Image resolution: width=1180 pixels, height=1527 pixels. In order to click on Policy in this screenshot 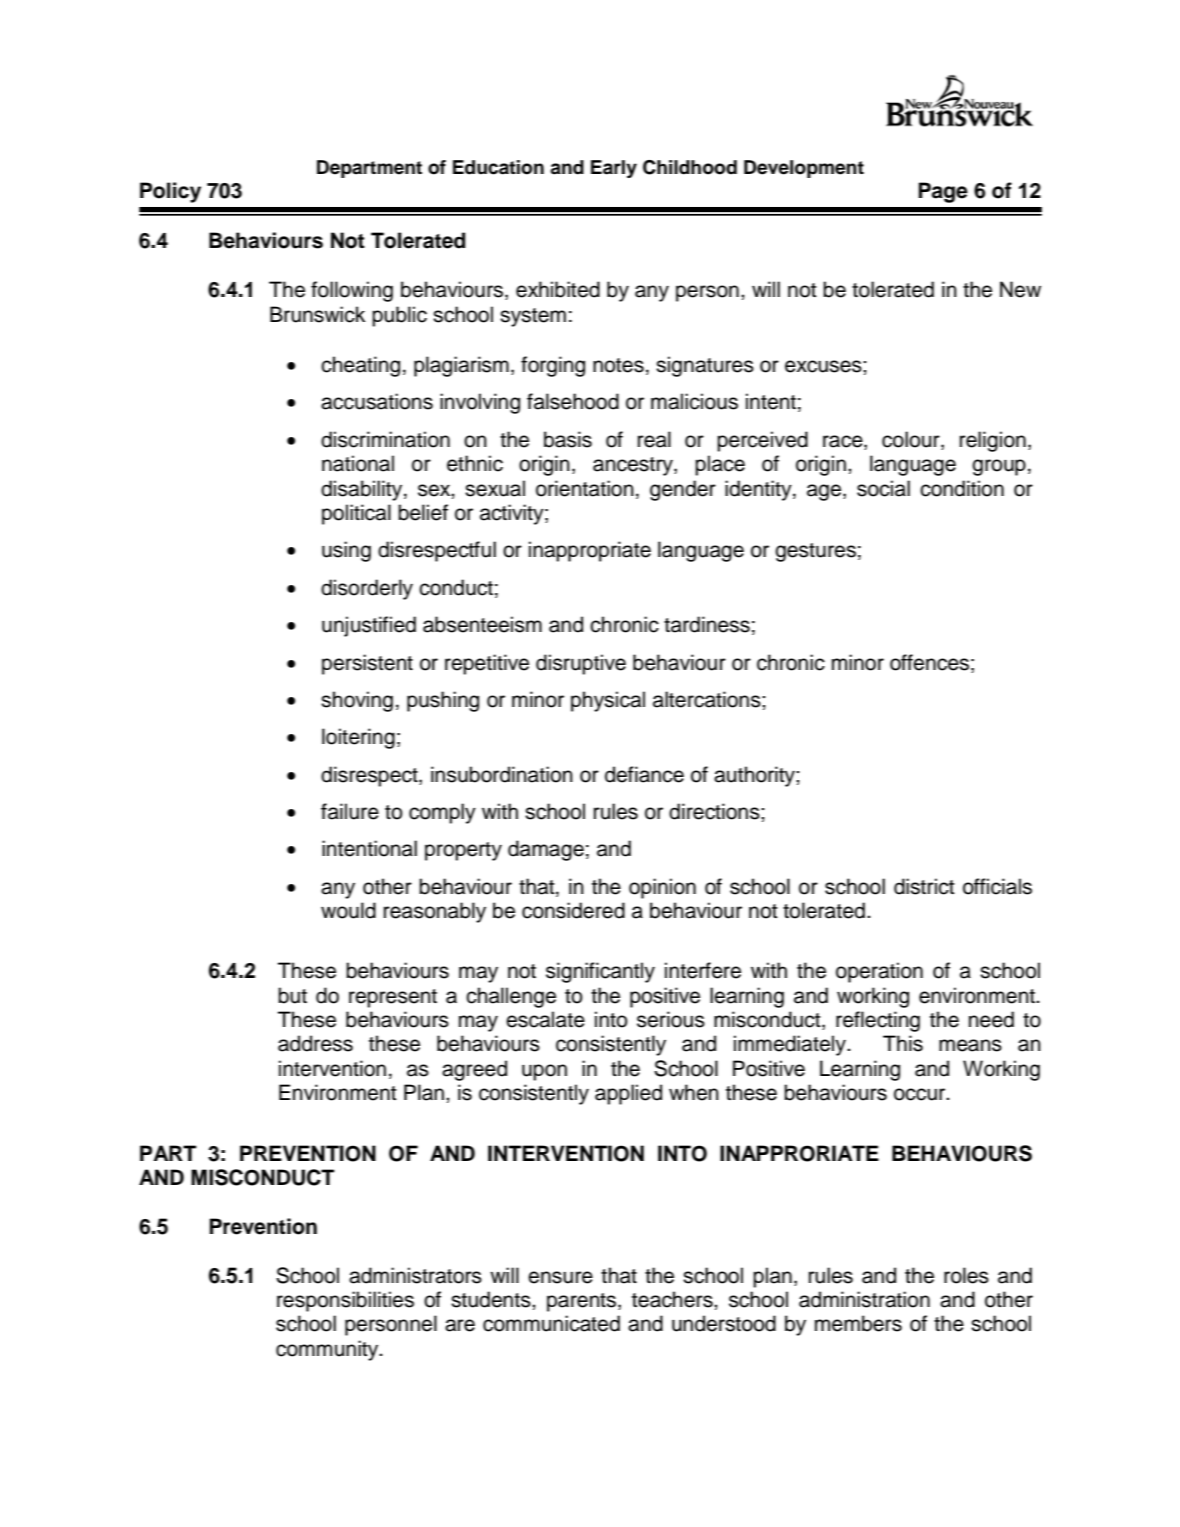, I will do `click(170, 192)`.
